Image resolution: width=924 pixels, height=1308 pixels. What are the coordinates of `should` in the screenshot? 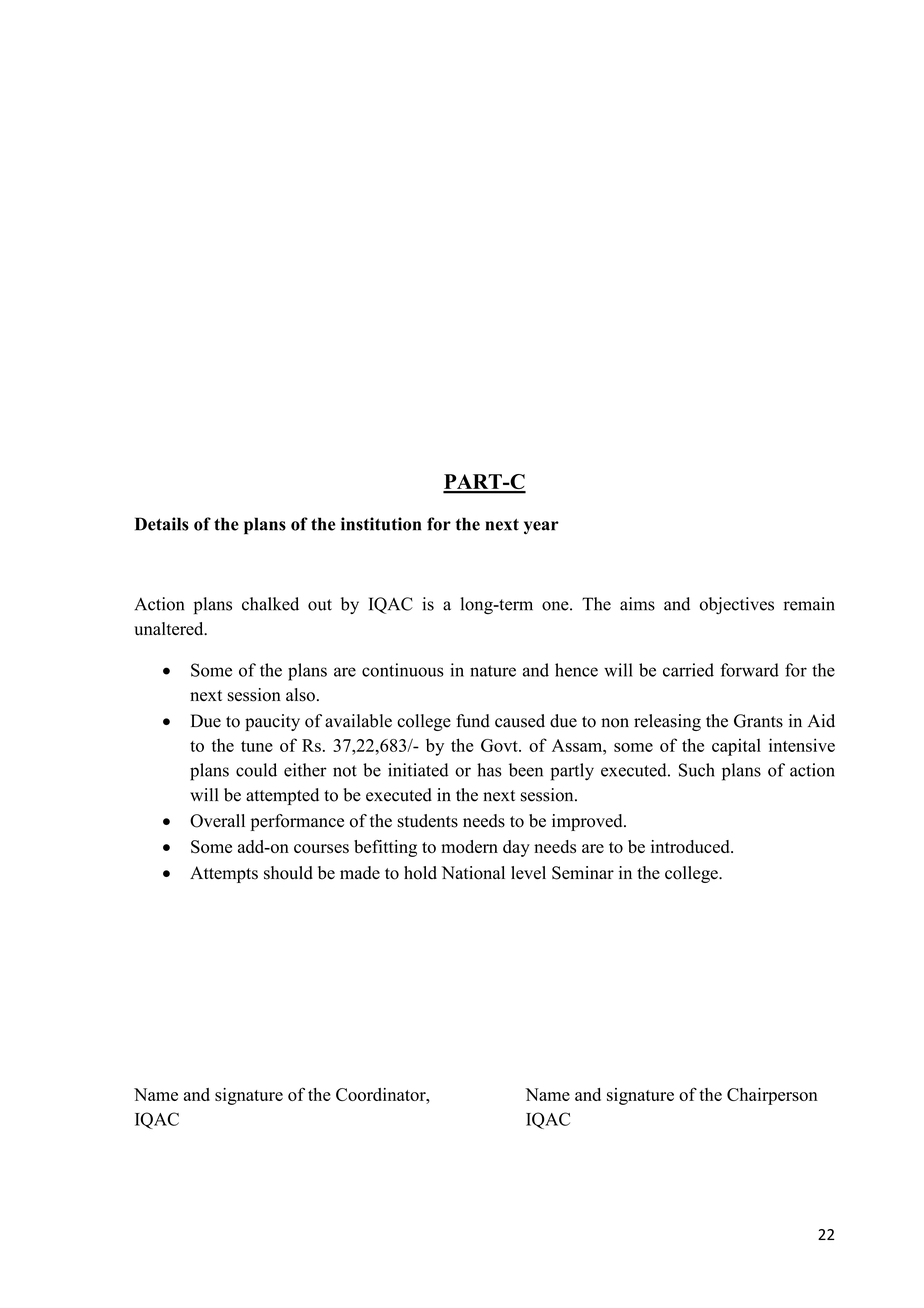 It's located at (288, 873).
